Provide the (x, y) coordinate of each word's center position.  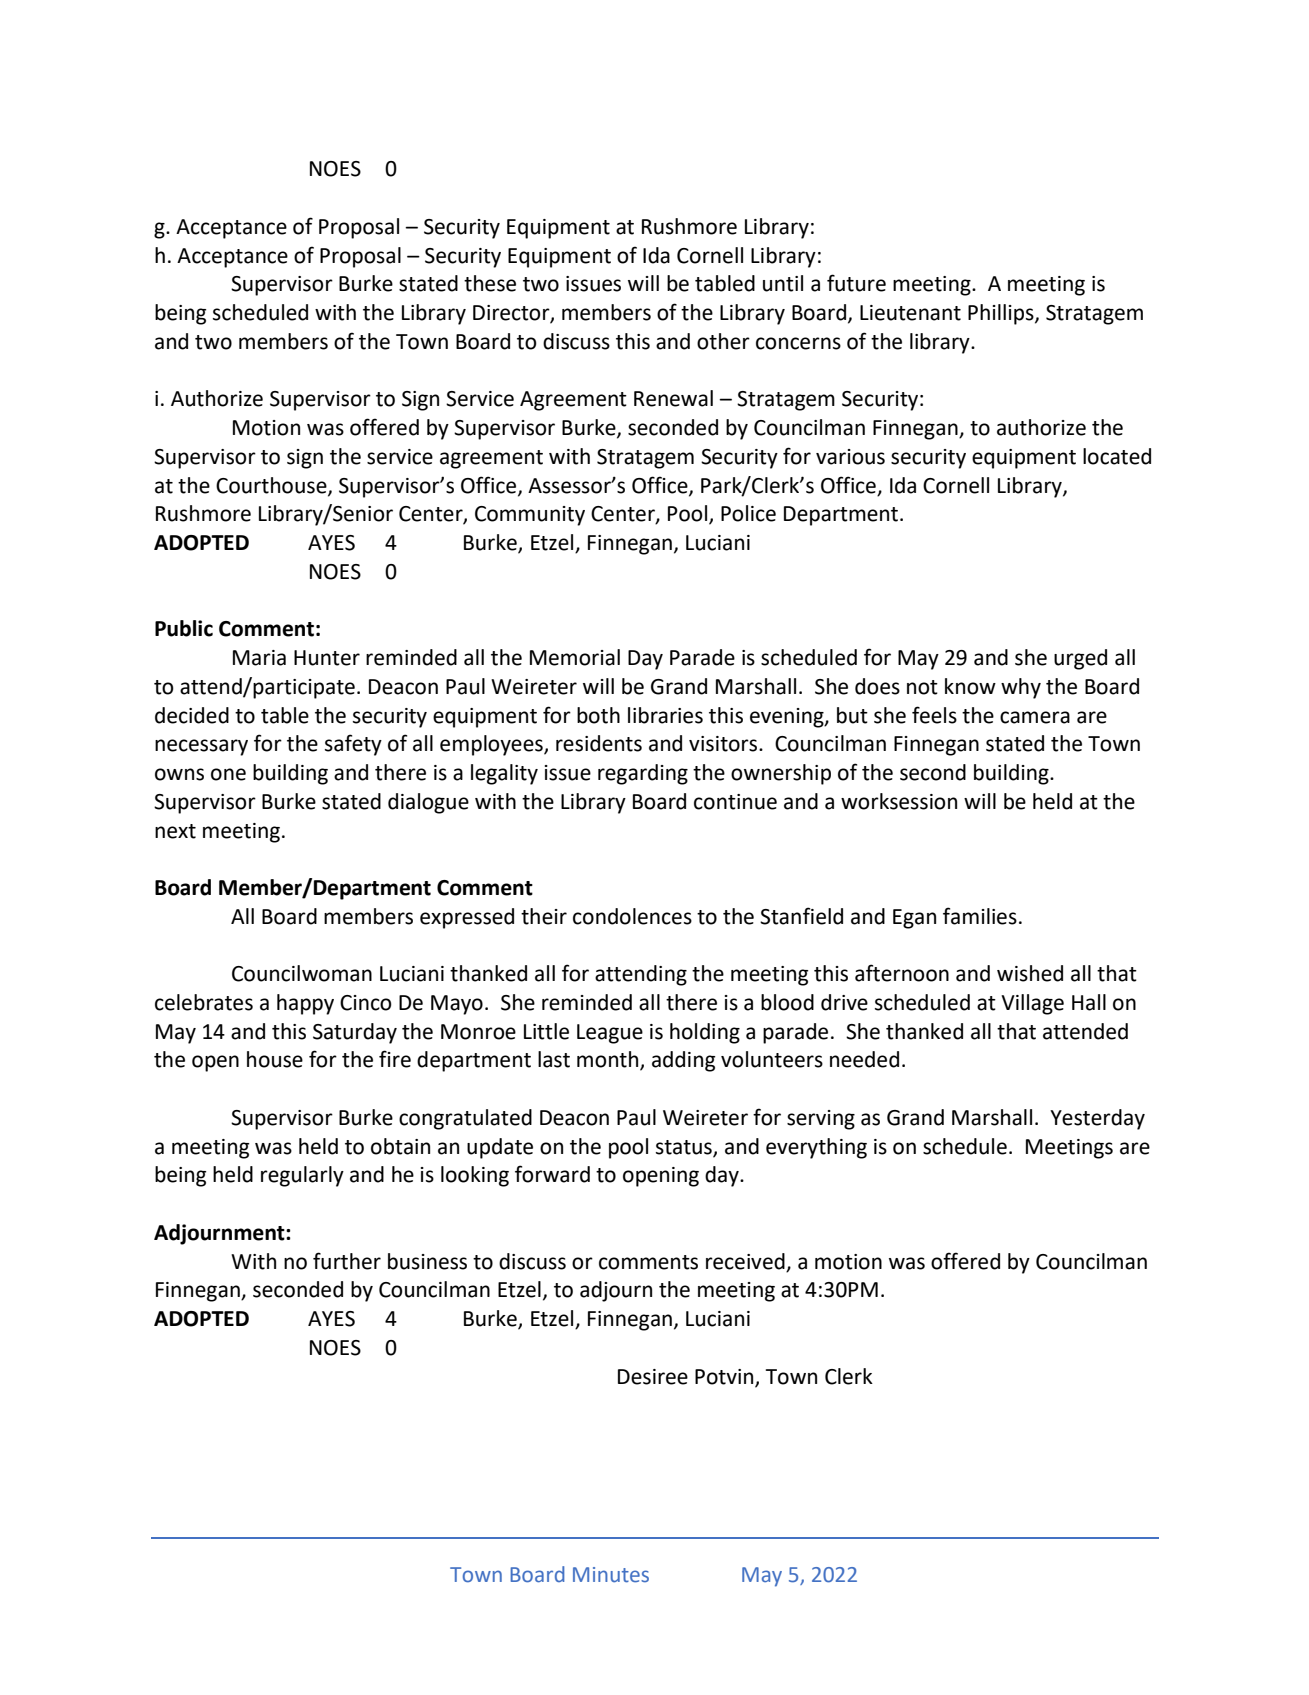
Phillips (1002, 314)
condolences (632, 916)
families (980, 916)
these (490, 283)
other (723, 341)
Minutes (611, 1575)
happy (305, 1004)
